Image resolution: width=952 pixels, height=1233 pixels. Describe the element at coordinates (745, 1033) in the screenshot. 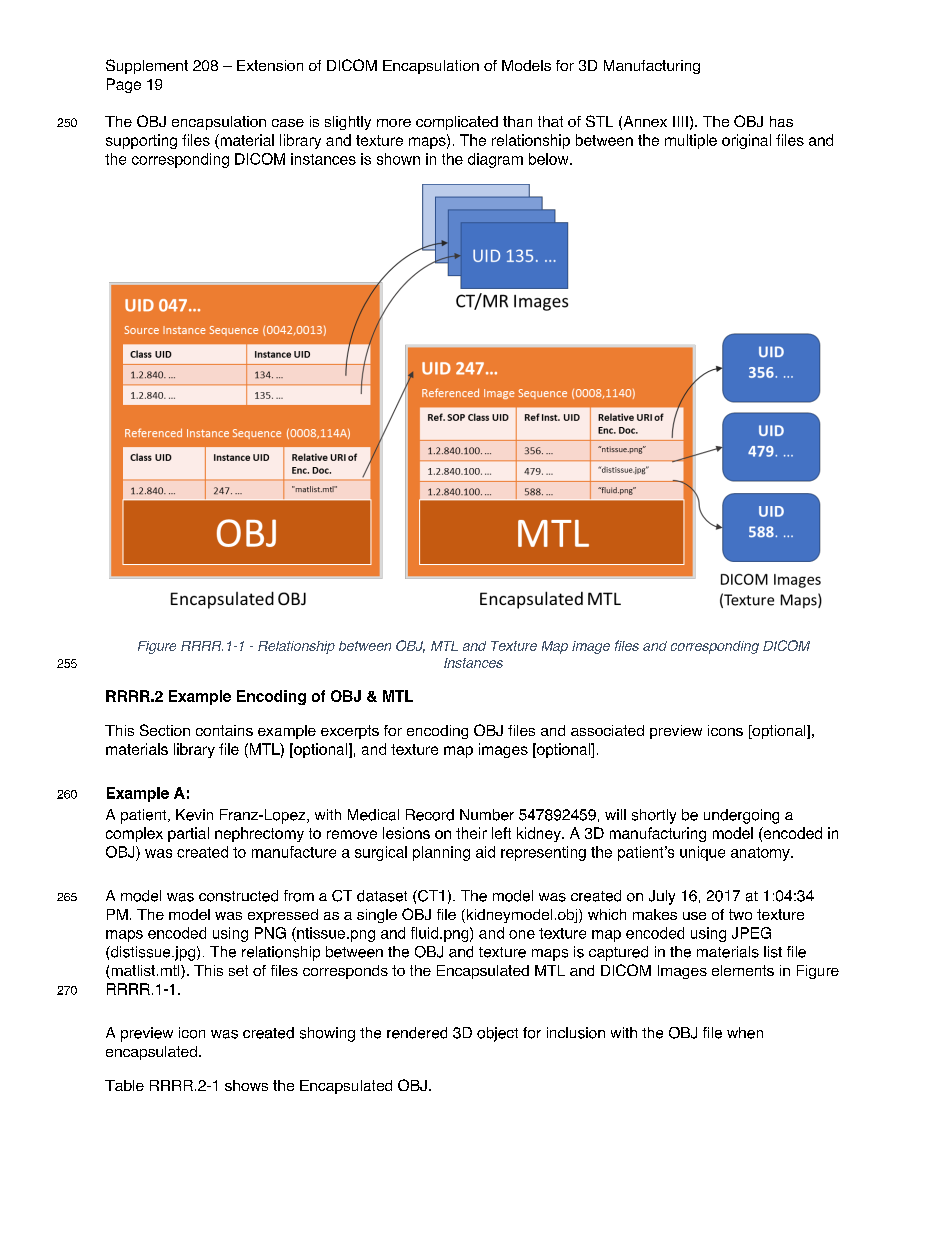

I see `when` at that location.
